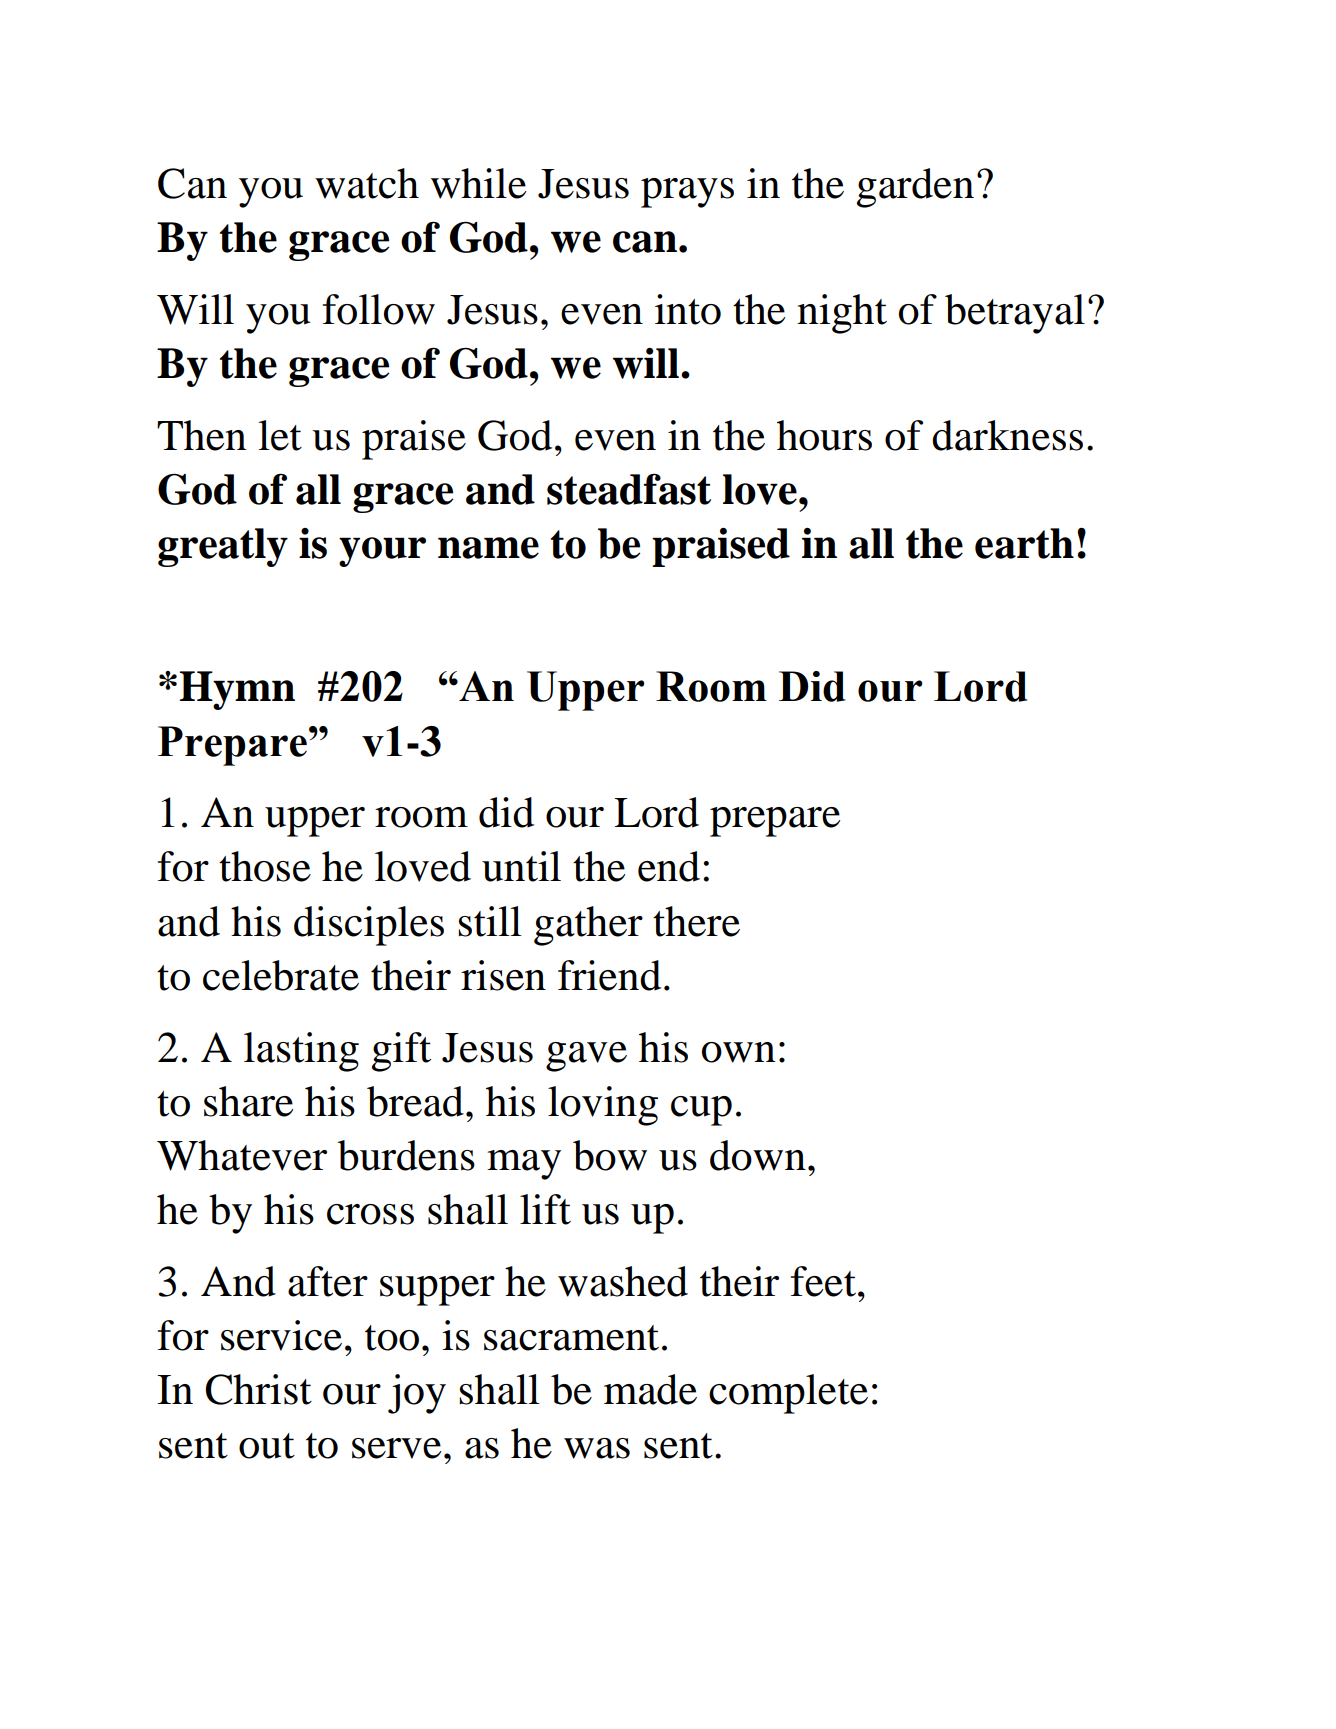  I want to click on earth, so click(1024, 543).
